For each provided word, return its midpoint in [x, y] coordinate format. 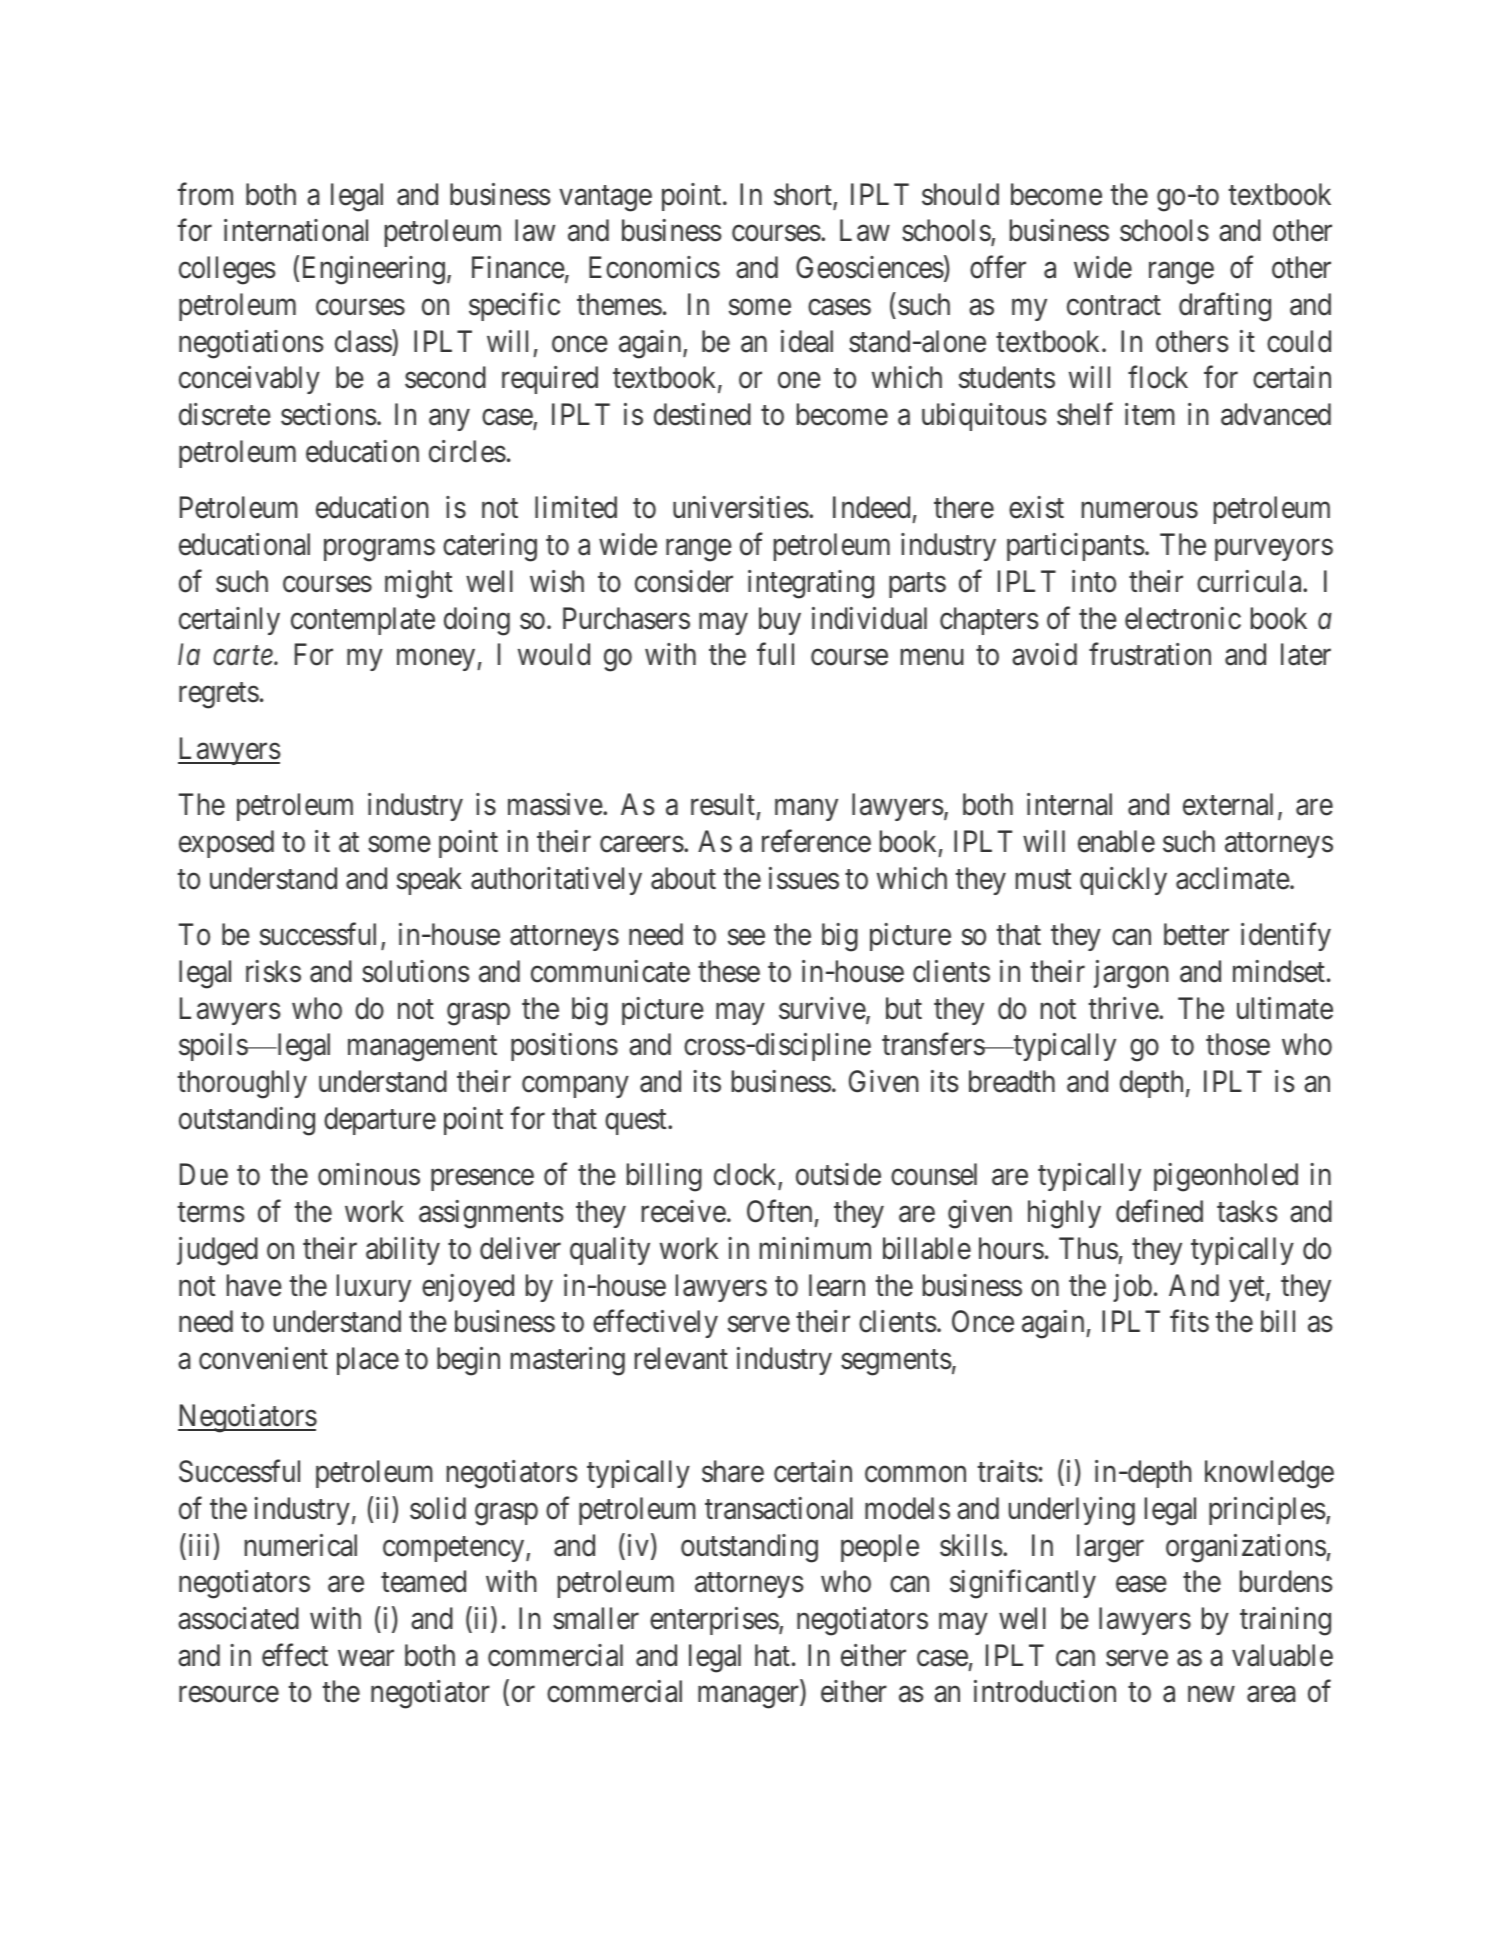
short [803, 194]
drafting [1225, 307]
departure [380, 1121]
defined [1159, 1211]
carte [244, 656]
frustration [1150, 654]
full [775, 654]
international [296, 230]
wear [366, 1658]
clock [746, 1176]
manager [749, 1698]
